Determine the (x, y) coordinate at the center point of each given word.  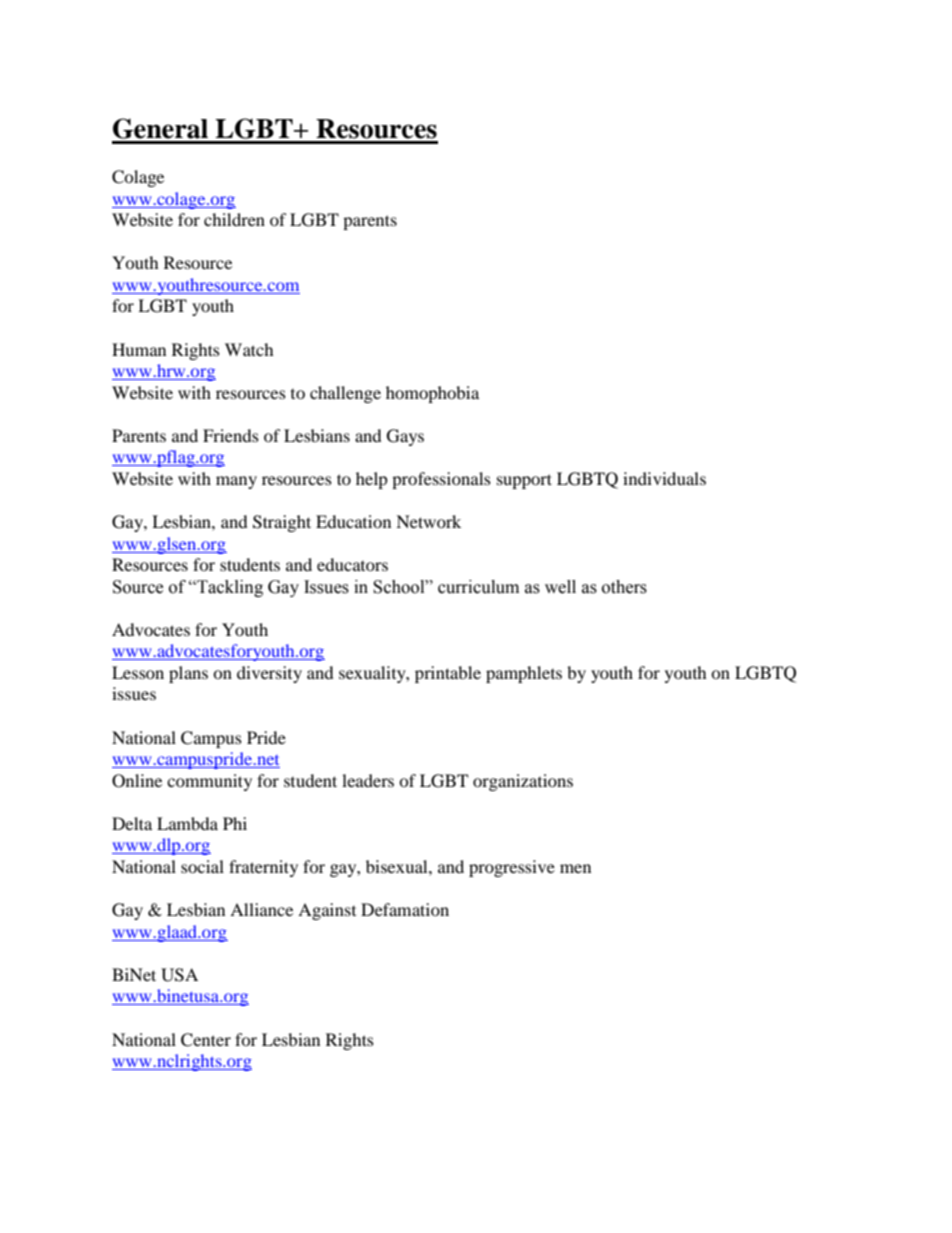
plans (188, 674)
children (234, 219)
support (524, 481)
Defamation (405, 909)
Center (206, 1040)
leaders (368, 780)
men (575, 868)
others (624, 587)
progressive (512, 868)
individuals (664, 478)
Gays (405, 437)
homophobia (432, 394)
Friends (231, 435)
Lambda (187, 823)
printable (448, 674)
